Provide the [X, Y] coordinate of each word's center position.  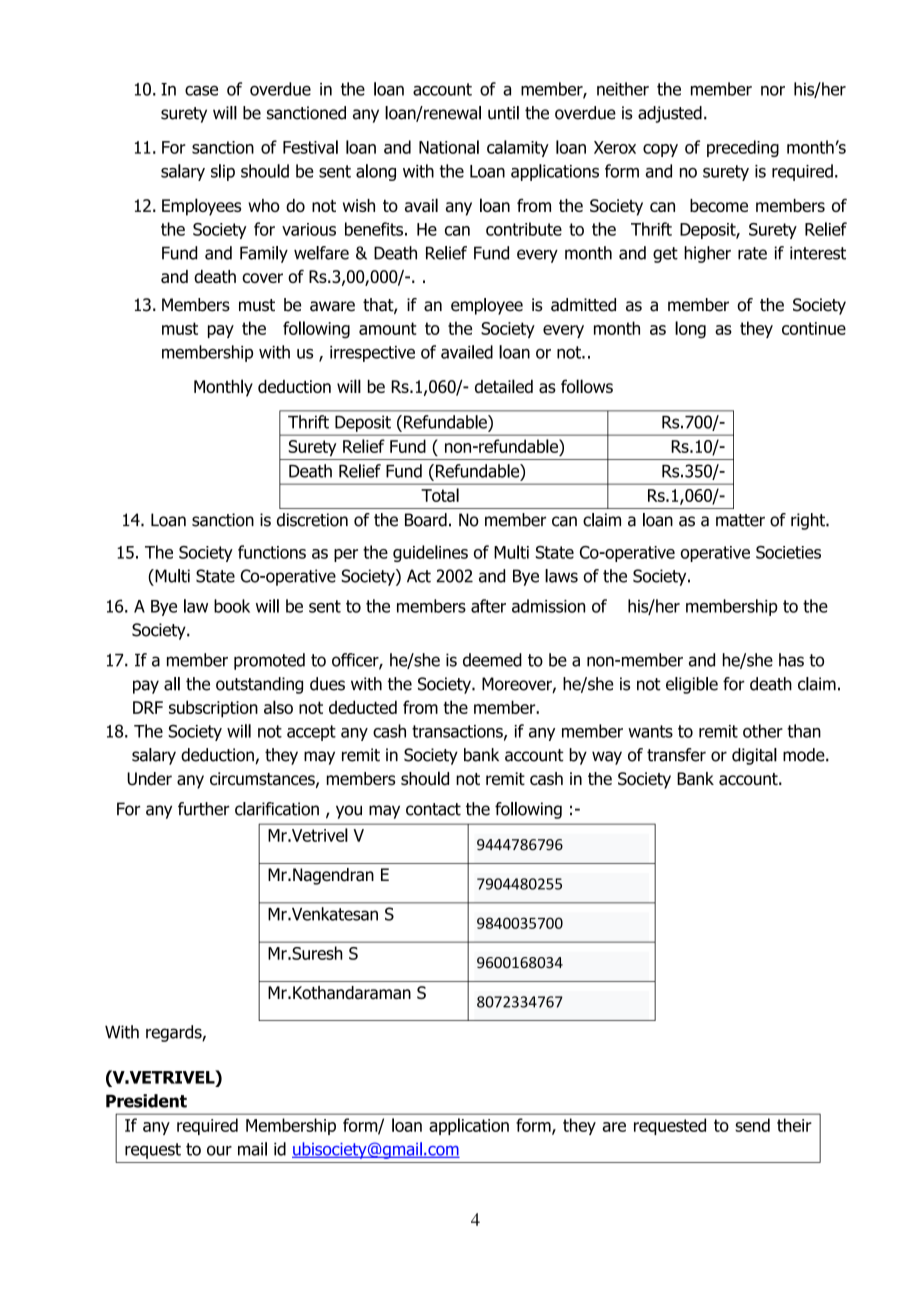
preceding [743, 148]
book [232, 606]
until [503, 113]
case [201, 90]
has [791, 660]
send [752, 1125]
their [794, 1125]
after [488, 606]
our [219, 1150]
